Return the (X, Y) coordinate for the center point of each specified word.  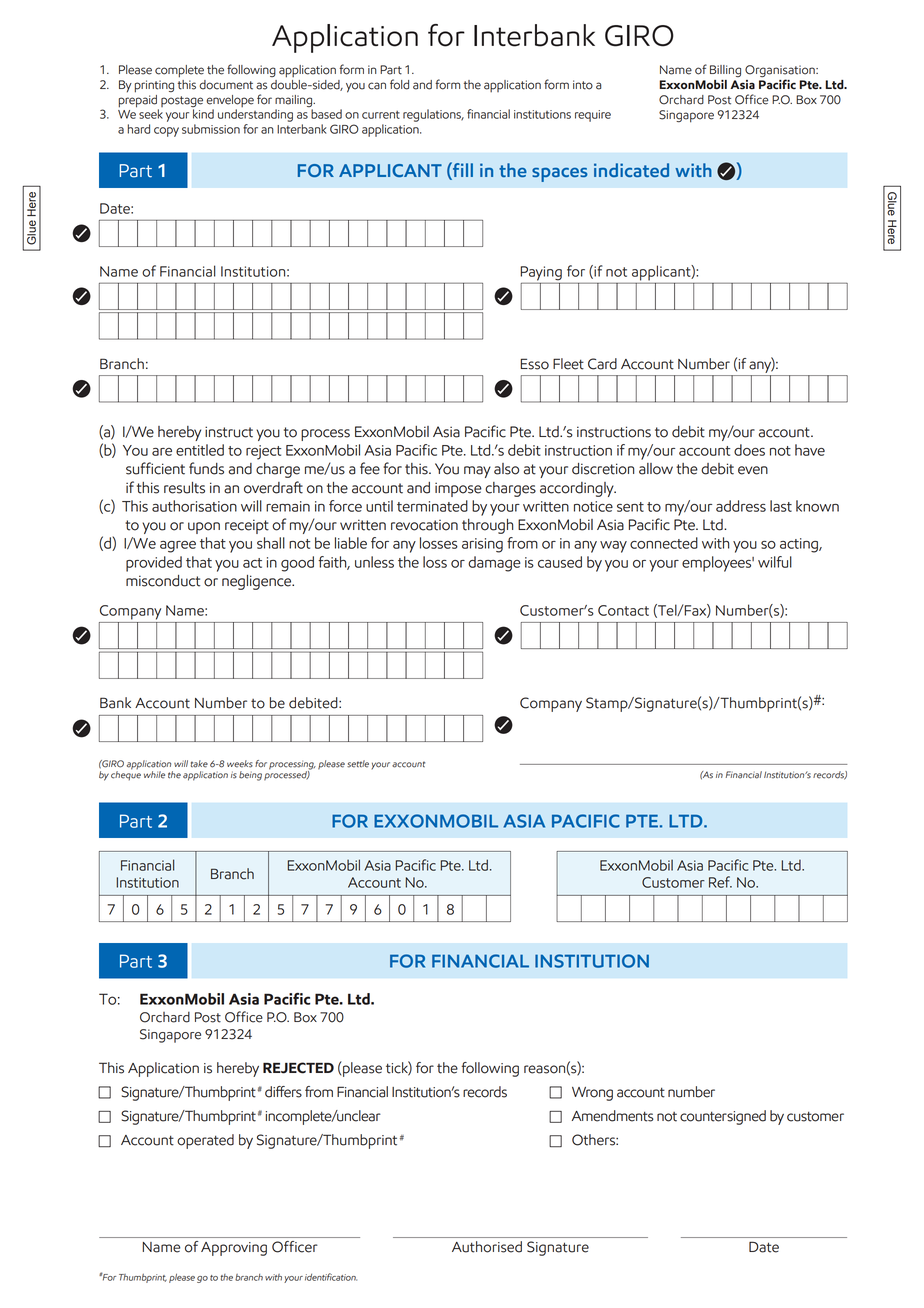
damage (494, 564)
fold (399, 84)
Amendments (613, 1116)
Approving (234, 1249)
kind (203, 114)
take (199, 764)
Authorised (487, 1247)
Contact (623, 610)
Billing (725, 71)
